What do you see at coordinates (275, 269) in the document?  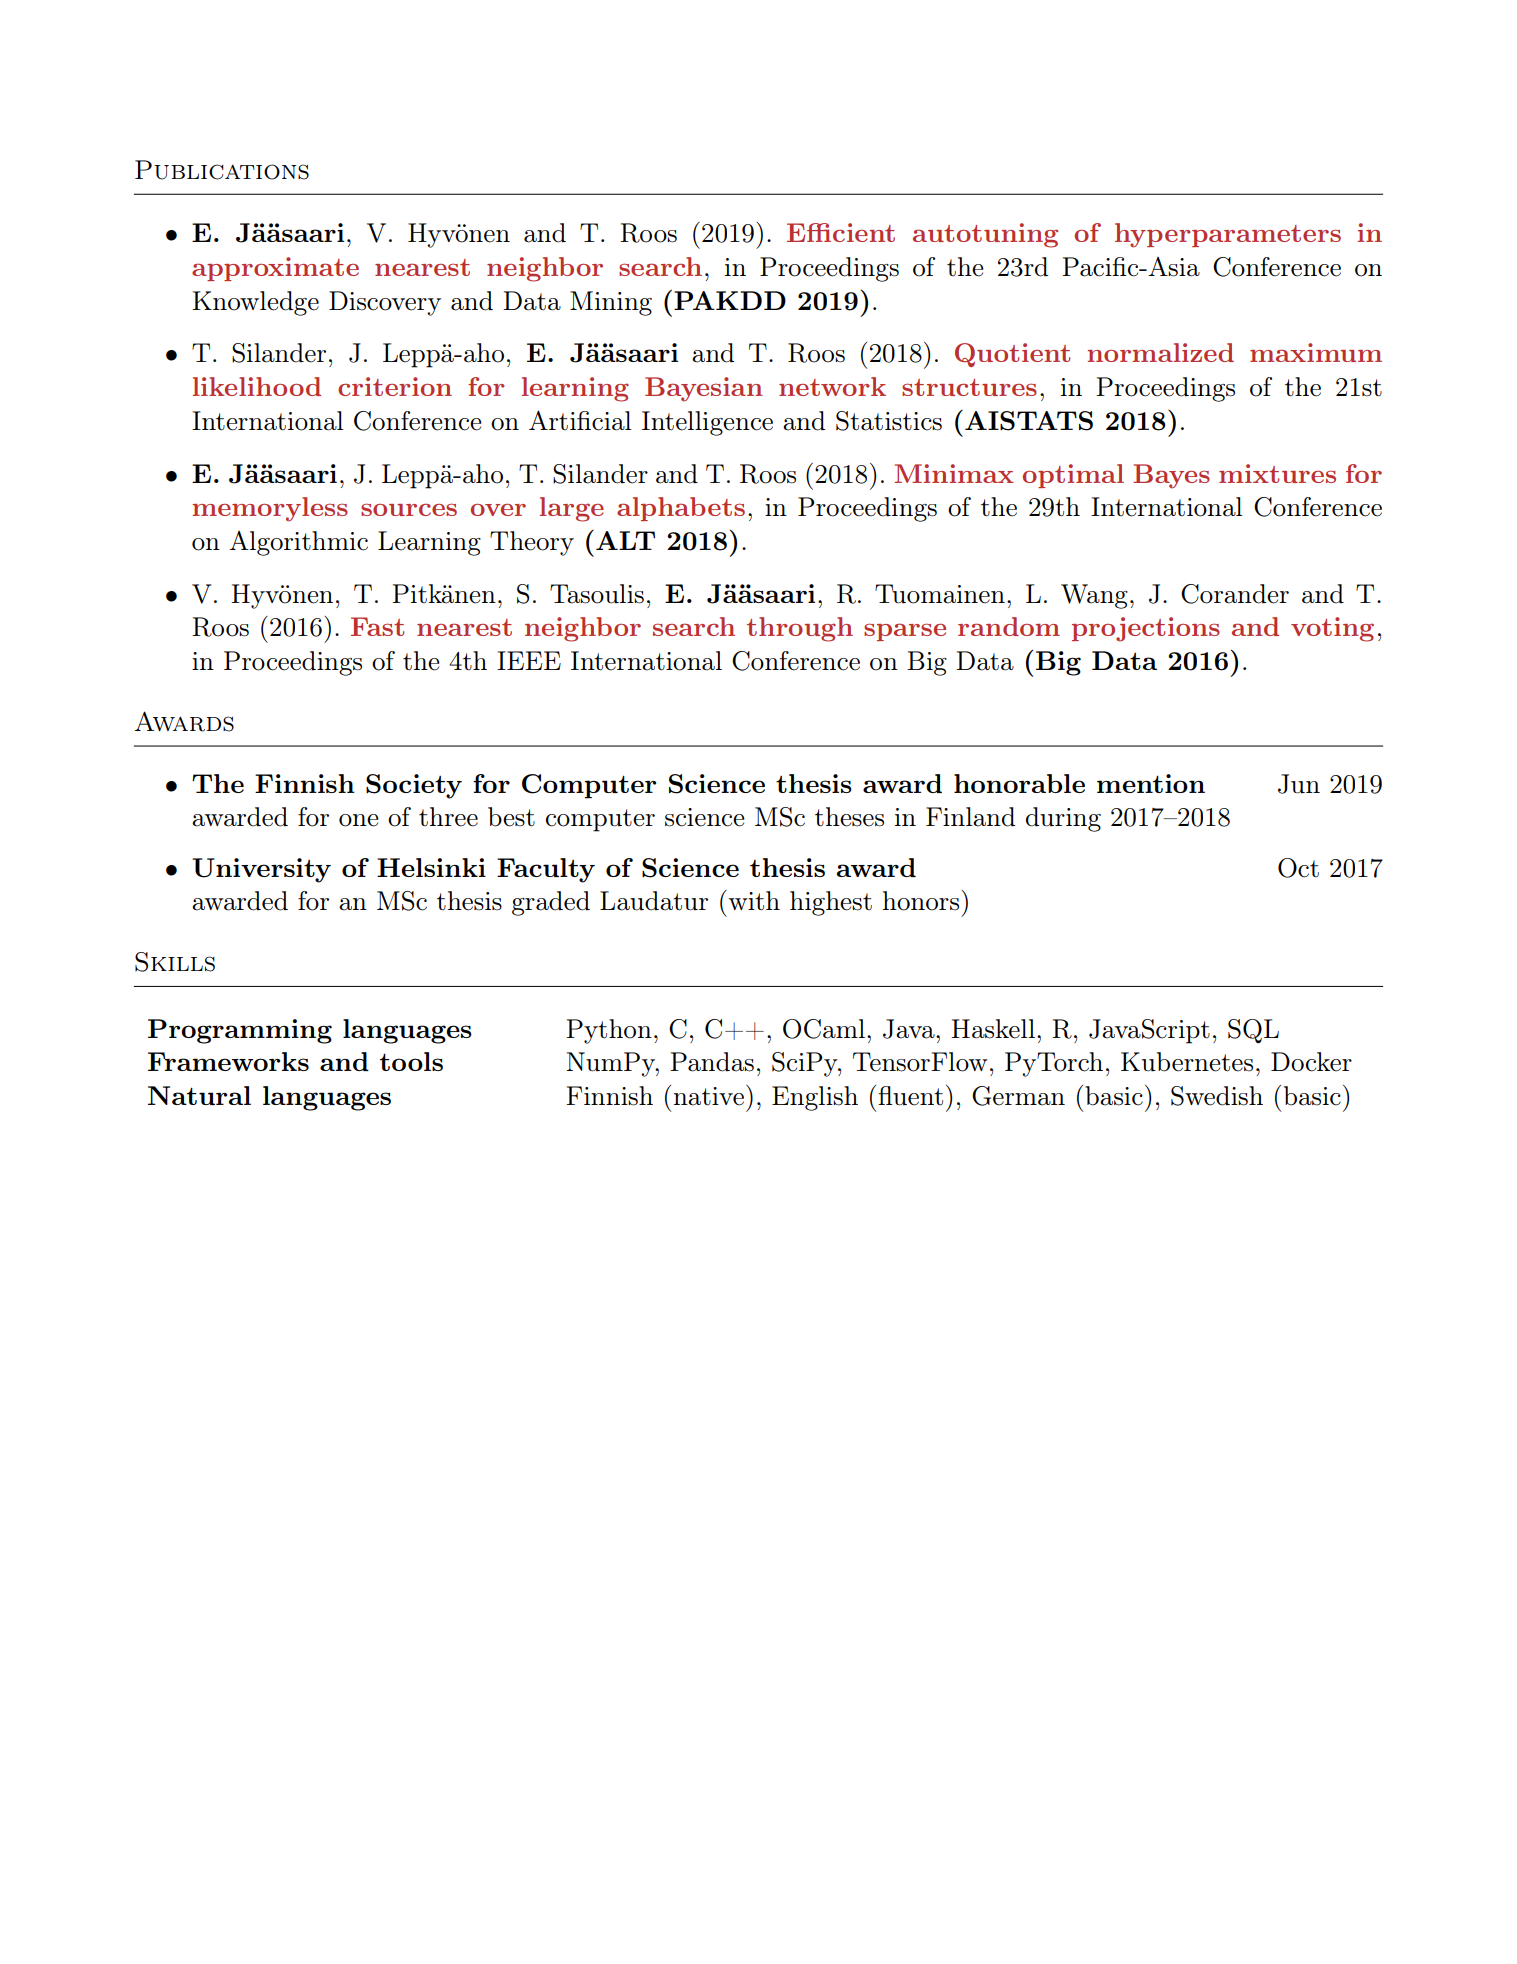 I see `approximate` at bounding box center [275, 269].
